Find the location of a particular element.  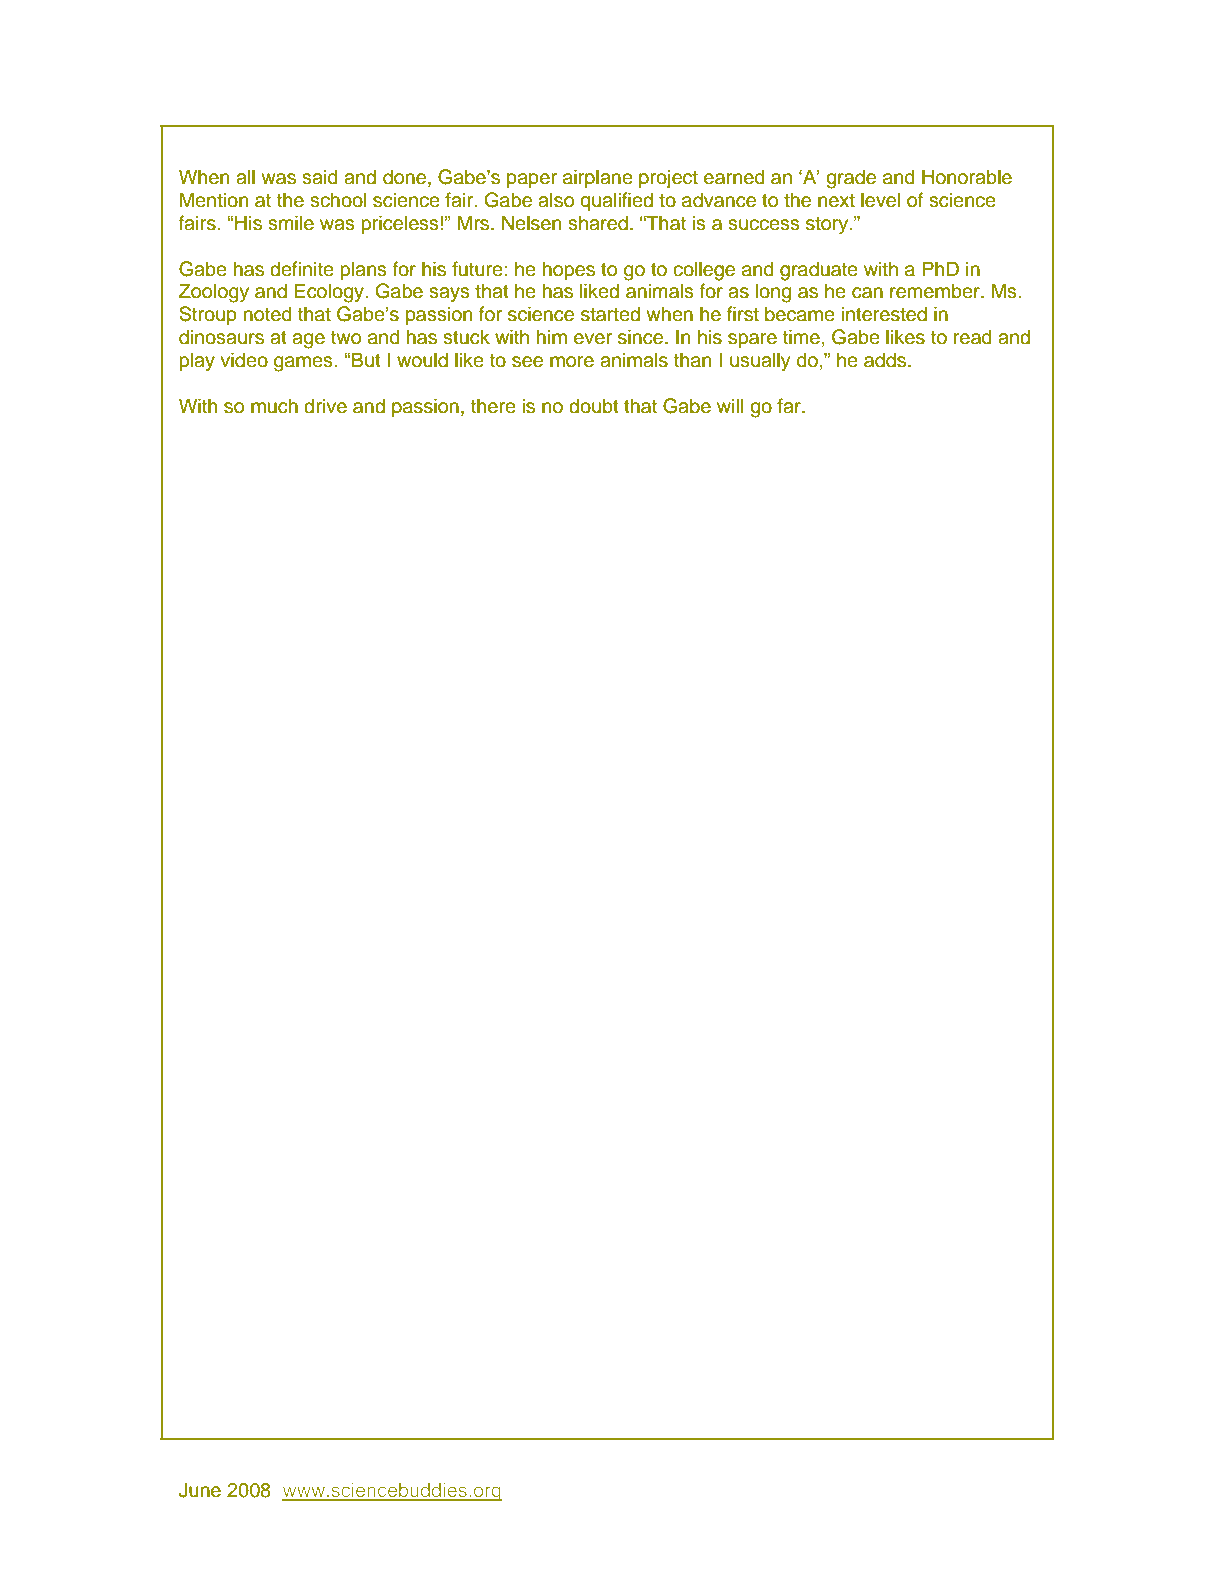

drive is located at coordinates (325, 406).
